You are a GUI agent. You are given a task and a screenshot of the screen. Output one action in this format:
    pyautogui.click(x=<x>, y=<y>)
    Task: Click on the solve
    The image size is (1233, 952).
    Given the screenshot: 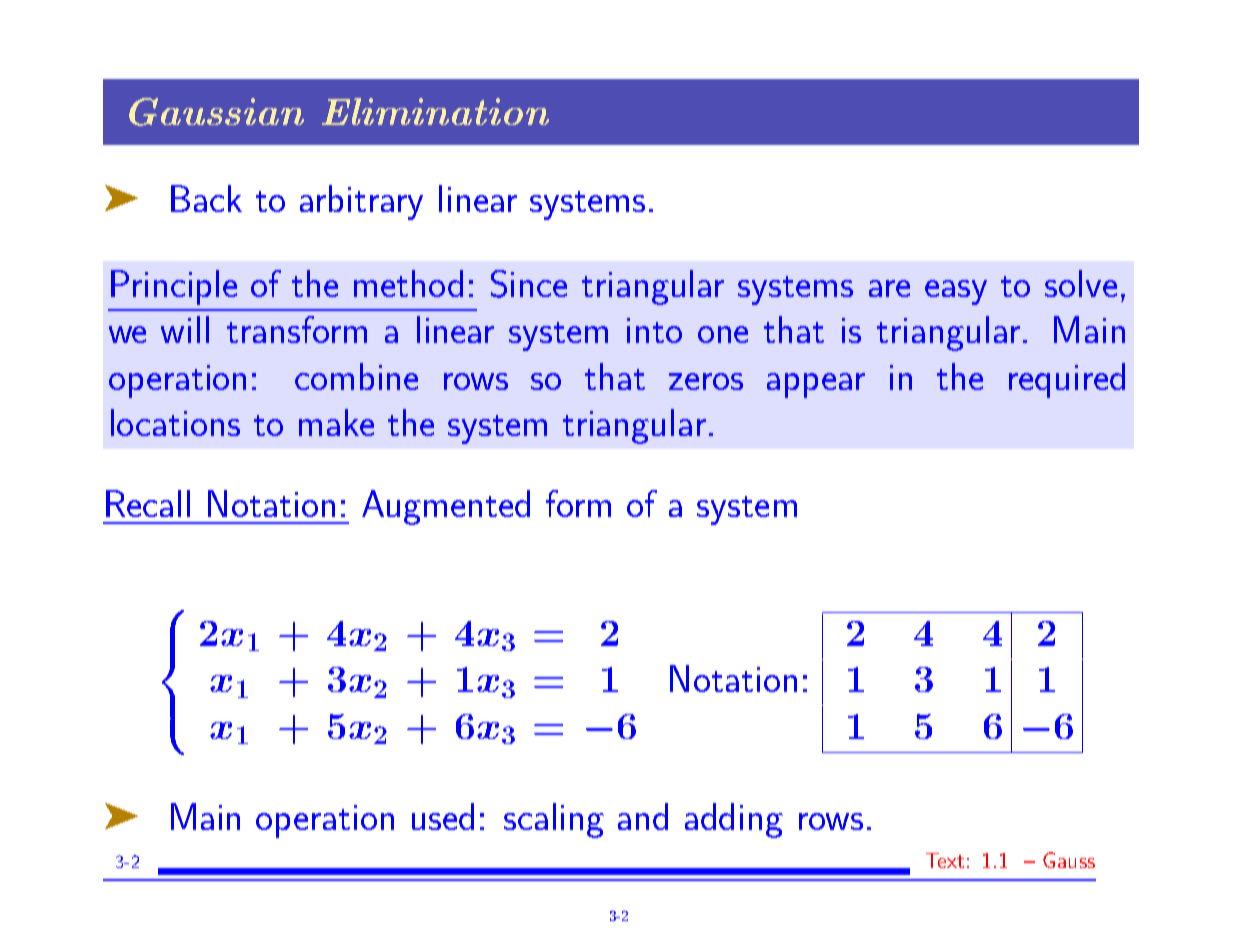 What is the action you would take?
    pyautogui.click(x=1081, y=283)
